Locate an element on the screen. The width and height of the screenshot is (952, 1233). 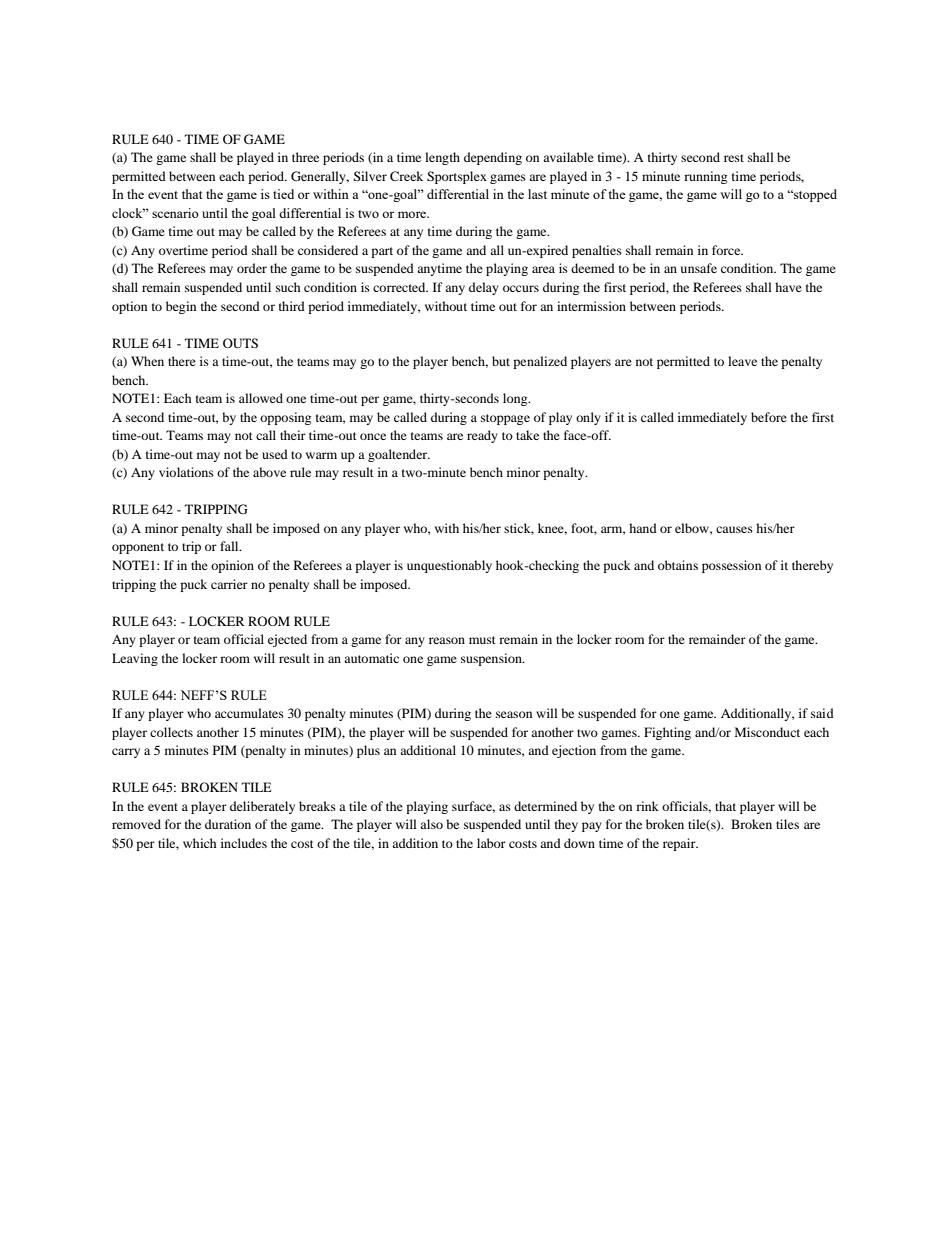
duration is located at coordinates (228, 824).
